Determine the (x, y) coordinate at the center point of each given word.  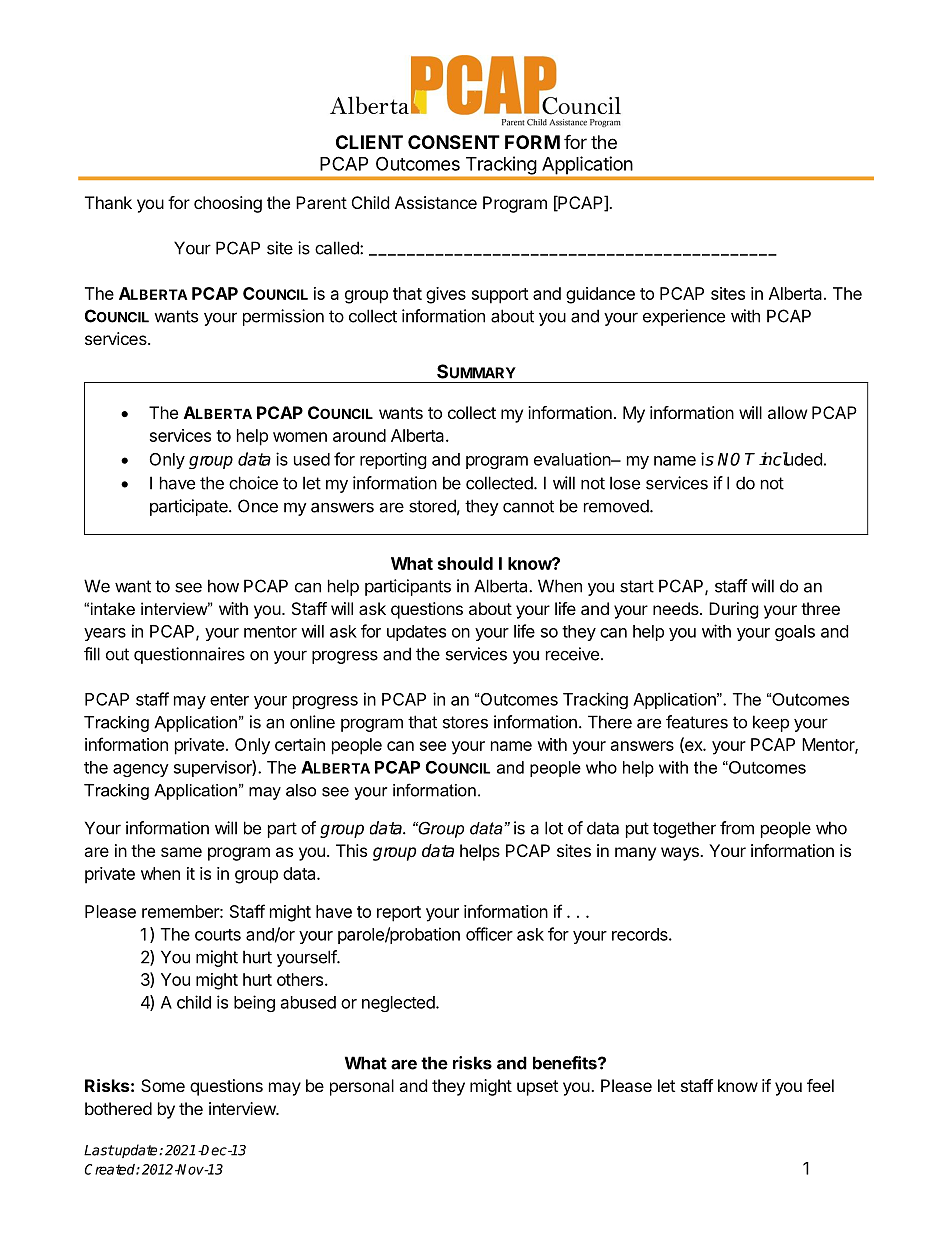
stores (465, 722)
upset (537, 1088)
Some (163, 1085)
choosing (228, 204)
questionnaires (189, 655)
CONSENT (454, 142)
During (734, 610)
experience (684, 317)
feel (820, 1085)
